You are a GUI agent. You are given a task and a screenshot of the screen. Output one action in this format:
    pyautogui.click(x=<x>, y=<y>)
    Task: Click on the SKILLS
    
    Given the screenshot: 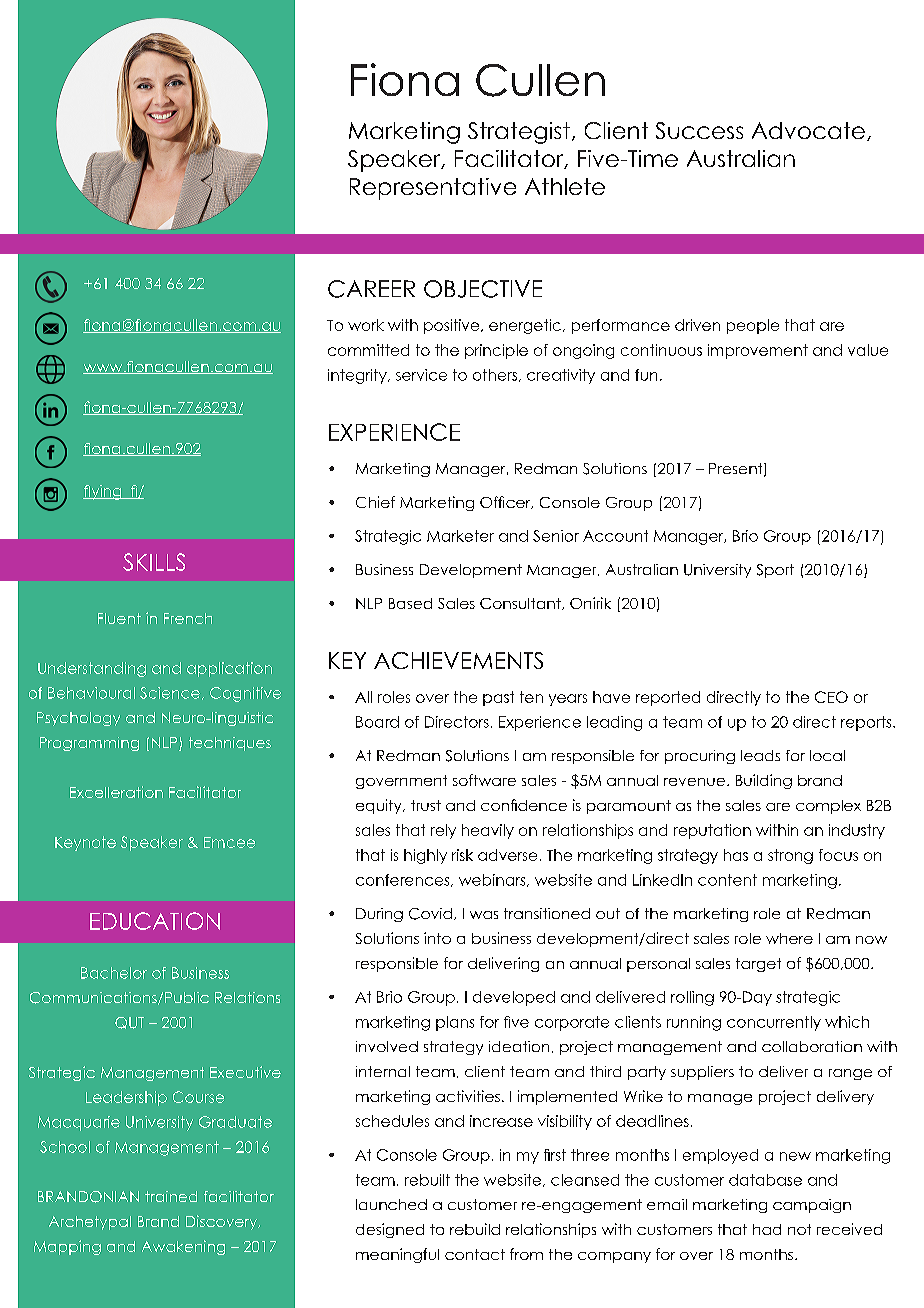 What is the action you would take?
    pyautogui.click(x=154, y=562)
